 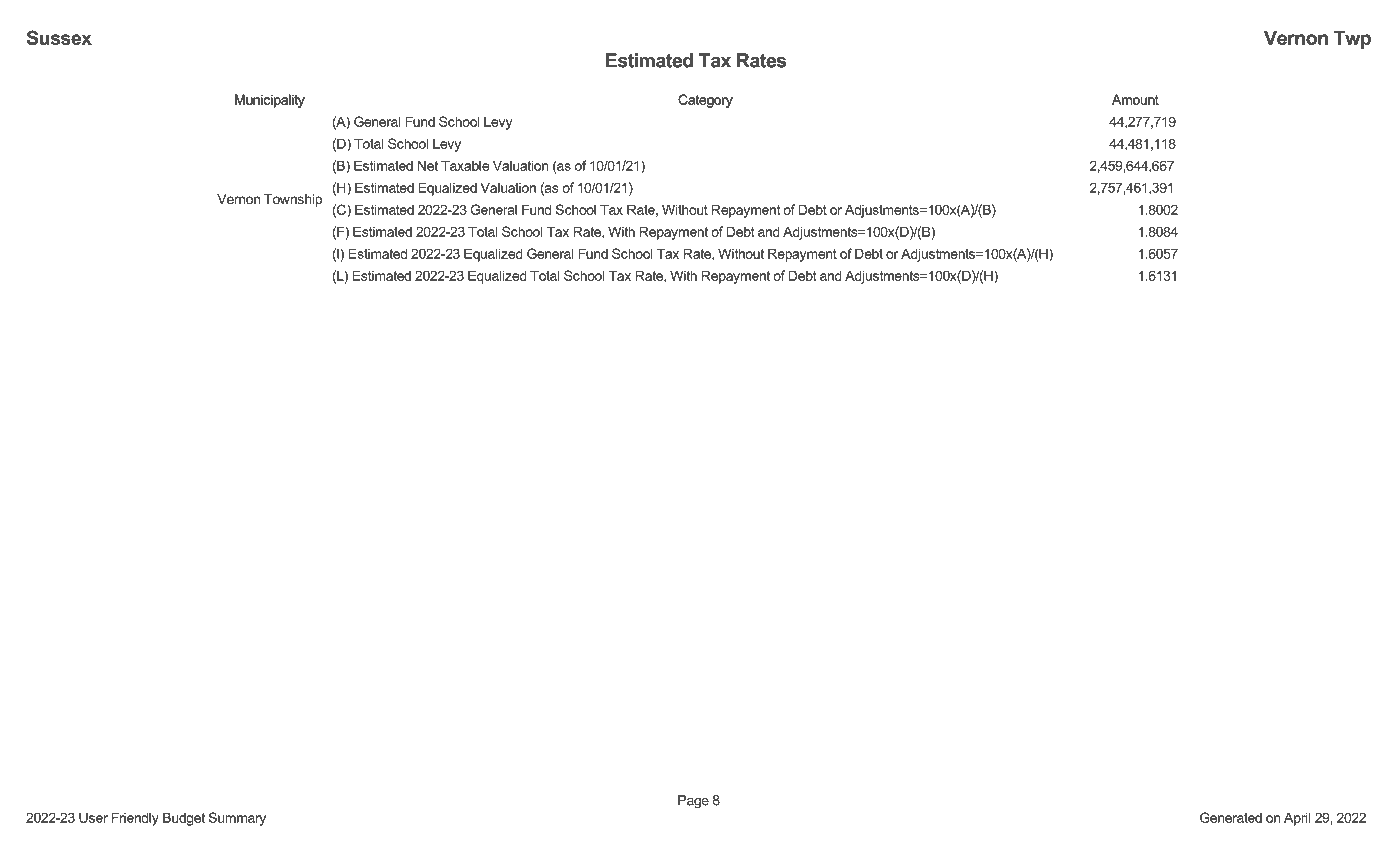 What do you see at coordinates (1135, 99) in the image?
I see `Amount` at bounding box center [1135, 99].
